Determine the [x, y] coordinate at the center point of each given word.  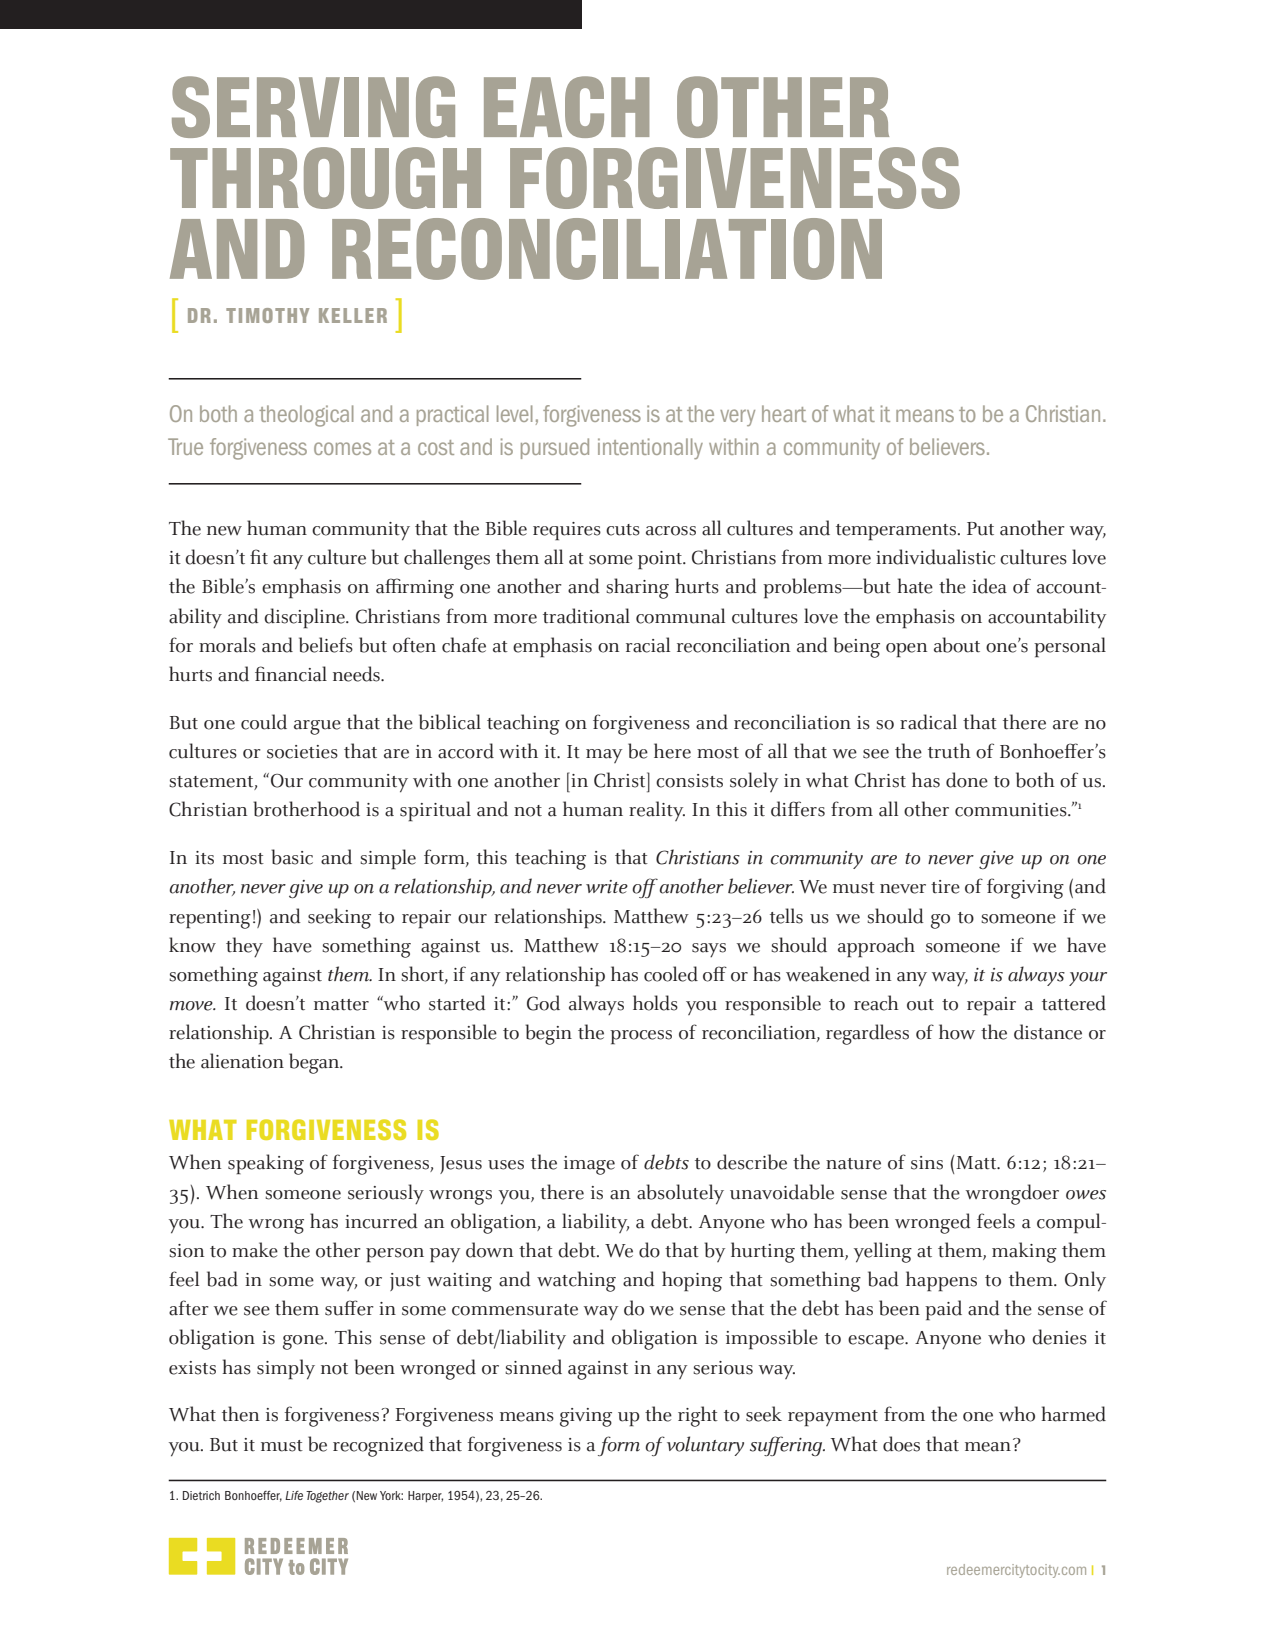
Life [294, 1495]
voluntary [705, 1446]
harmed [1074, 1414]
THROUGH [325, 178]
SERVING [313, 107]
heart [784, 413]
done [967, 780]
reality [657, 811]
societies [302, 752]
